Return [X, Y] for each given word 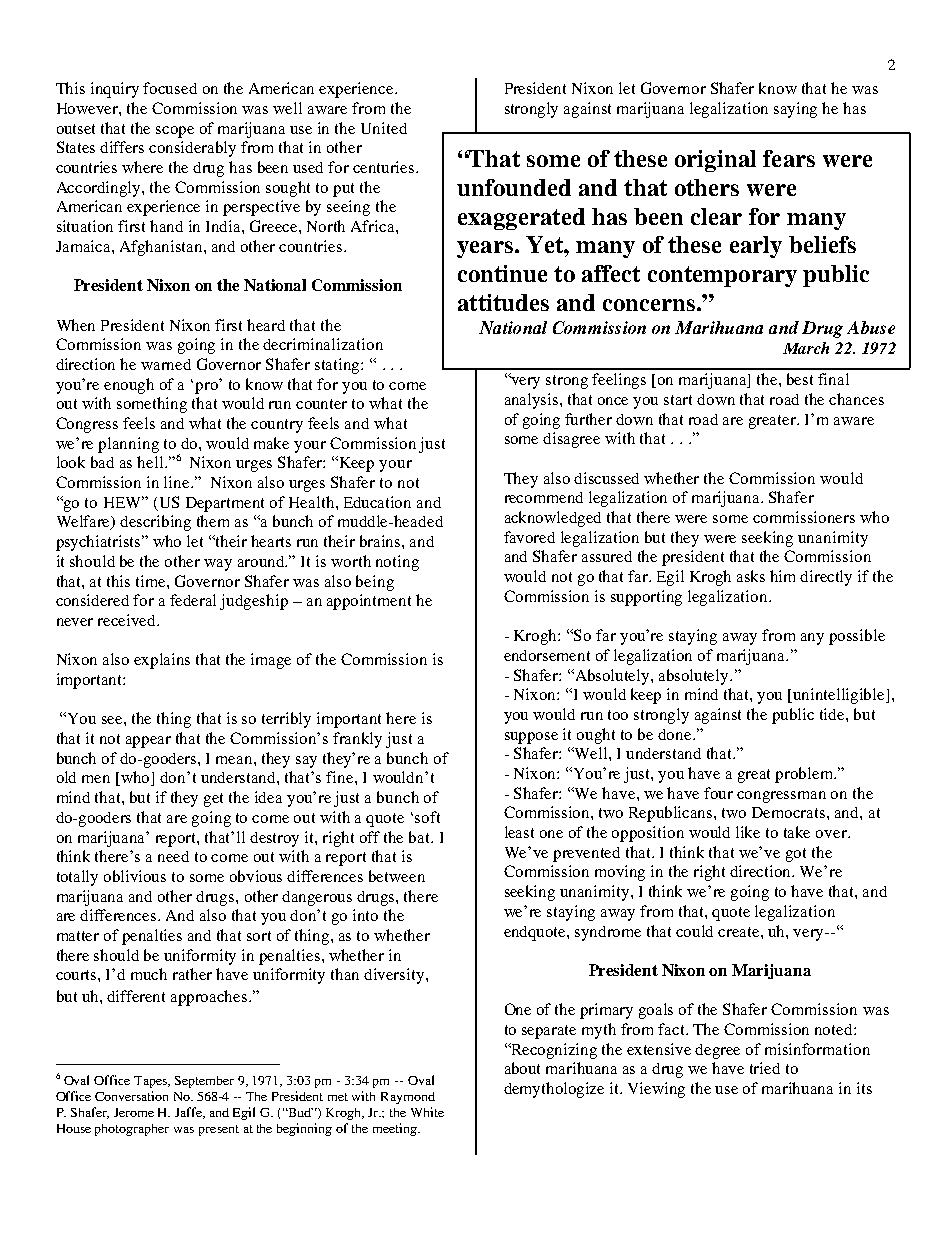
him [782, 576]
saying [795, 110]
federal [193, 600]
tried [765, 1068]
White [427, 1112]
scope [175, 132]
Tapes [152, 1082]
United [384, 128]
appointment [369, 602]
